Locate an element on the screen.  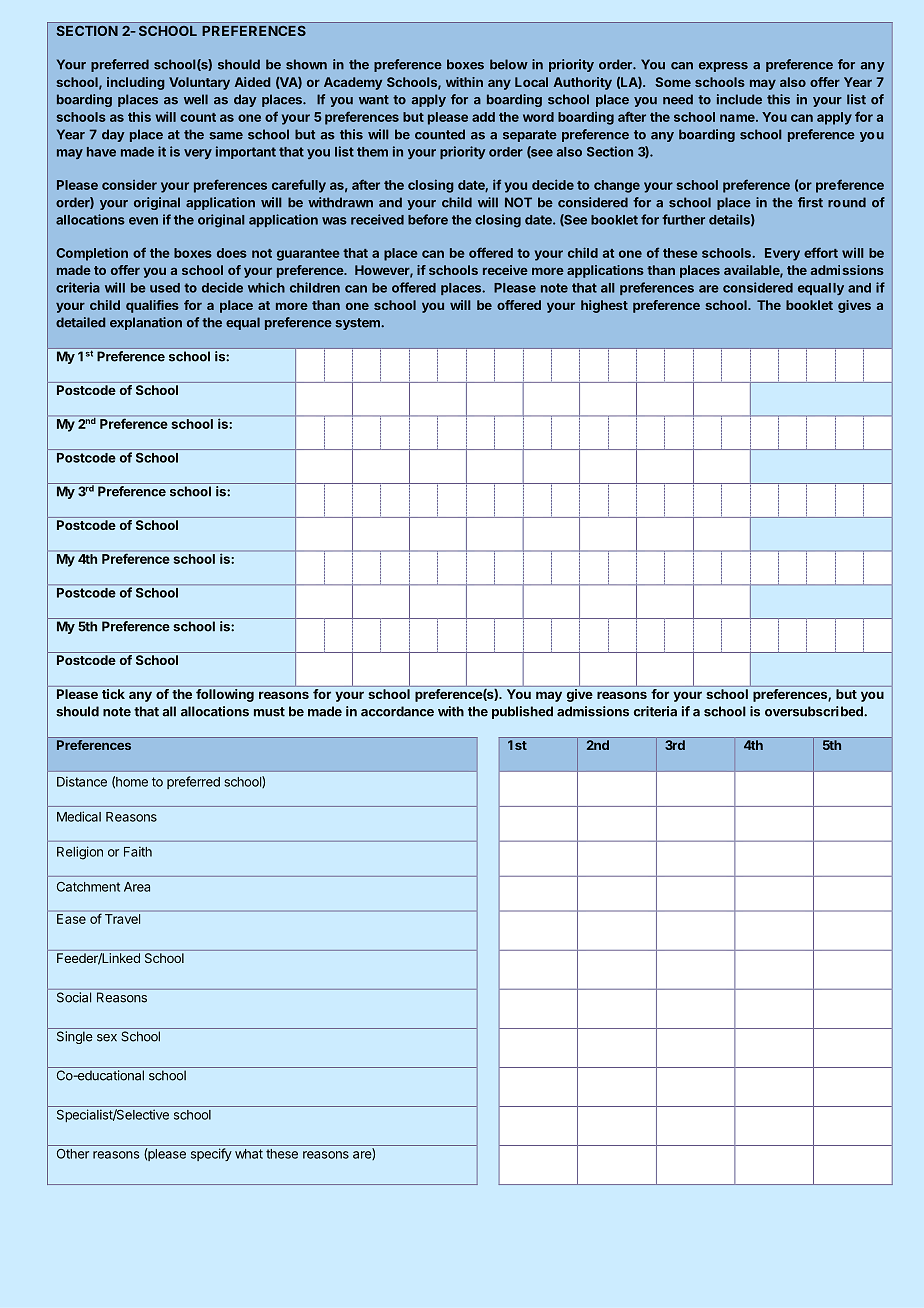
Faith is located at coordinates (138, 851).
